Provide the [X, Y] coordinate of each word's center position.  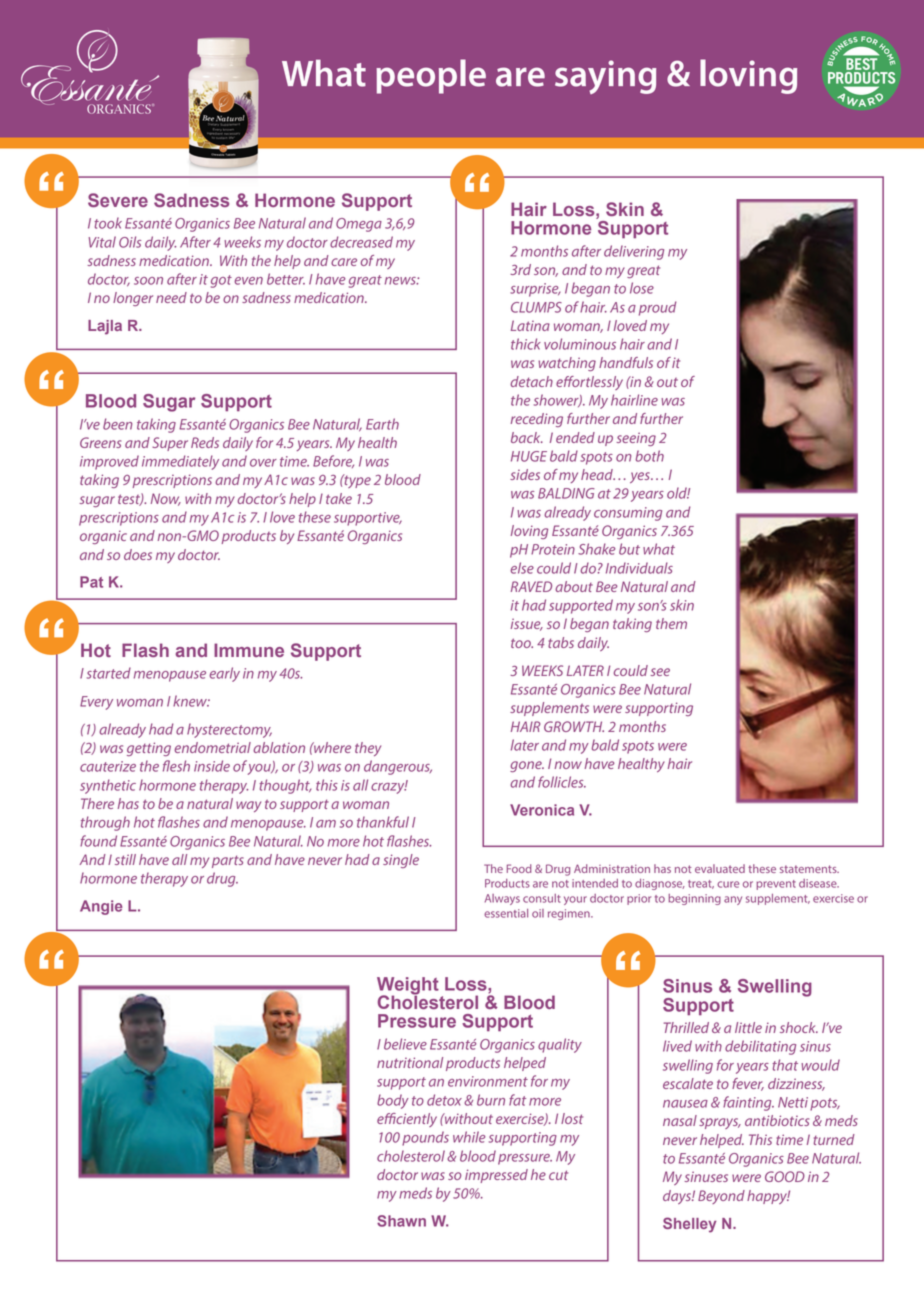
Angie [101, 907]
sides [525, 474]
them [671, 623]
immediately [180, 462]
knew [191, 701]
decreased [361, 242]
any [733, 900]
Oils [130, 242]
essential [506, 913]
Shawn [401, 1221]
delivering [634, 252]
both [650, 456]
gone [527, 766]
